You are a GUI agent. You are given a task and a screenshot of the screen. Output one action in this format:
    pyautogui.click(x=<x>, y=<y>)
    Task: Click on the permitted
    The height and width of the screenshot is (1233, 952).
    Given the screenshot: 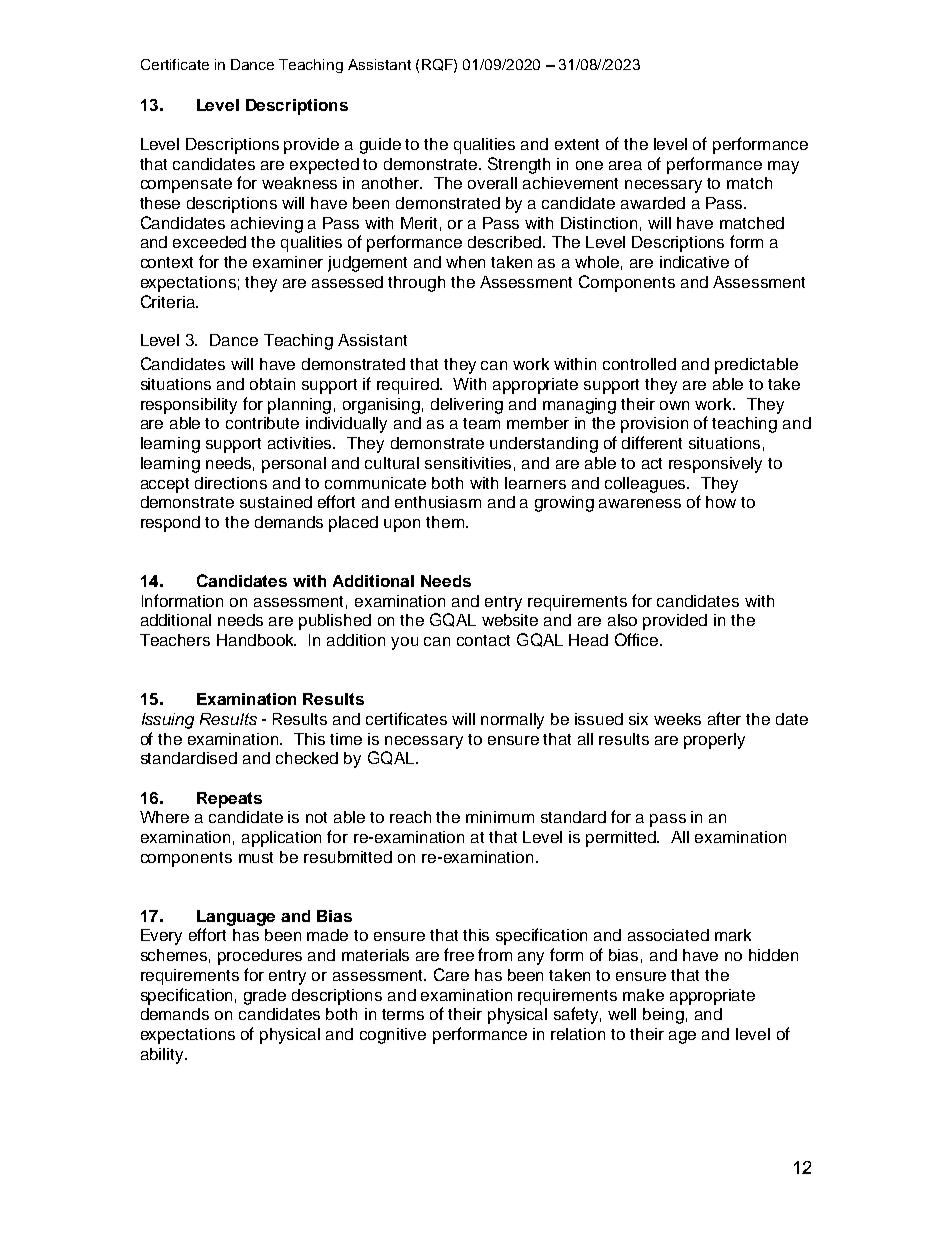 What is the action you would take?
    pyautogui.click(x=622, y=839)
